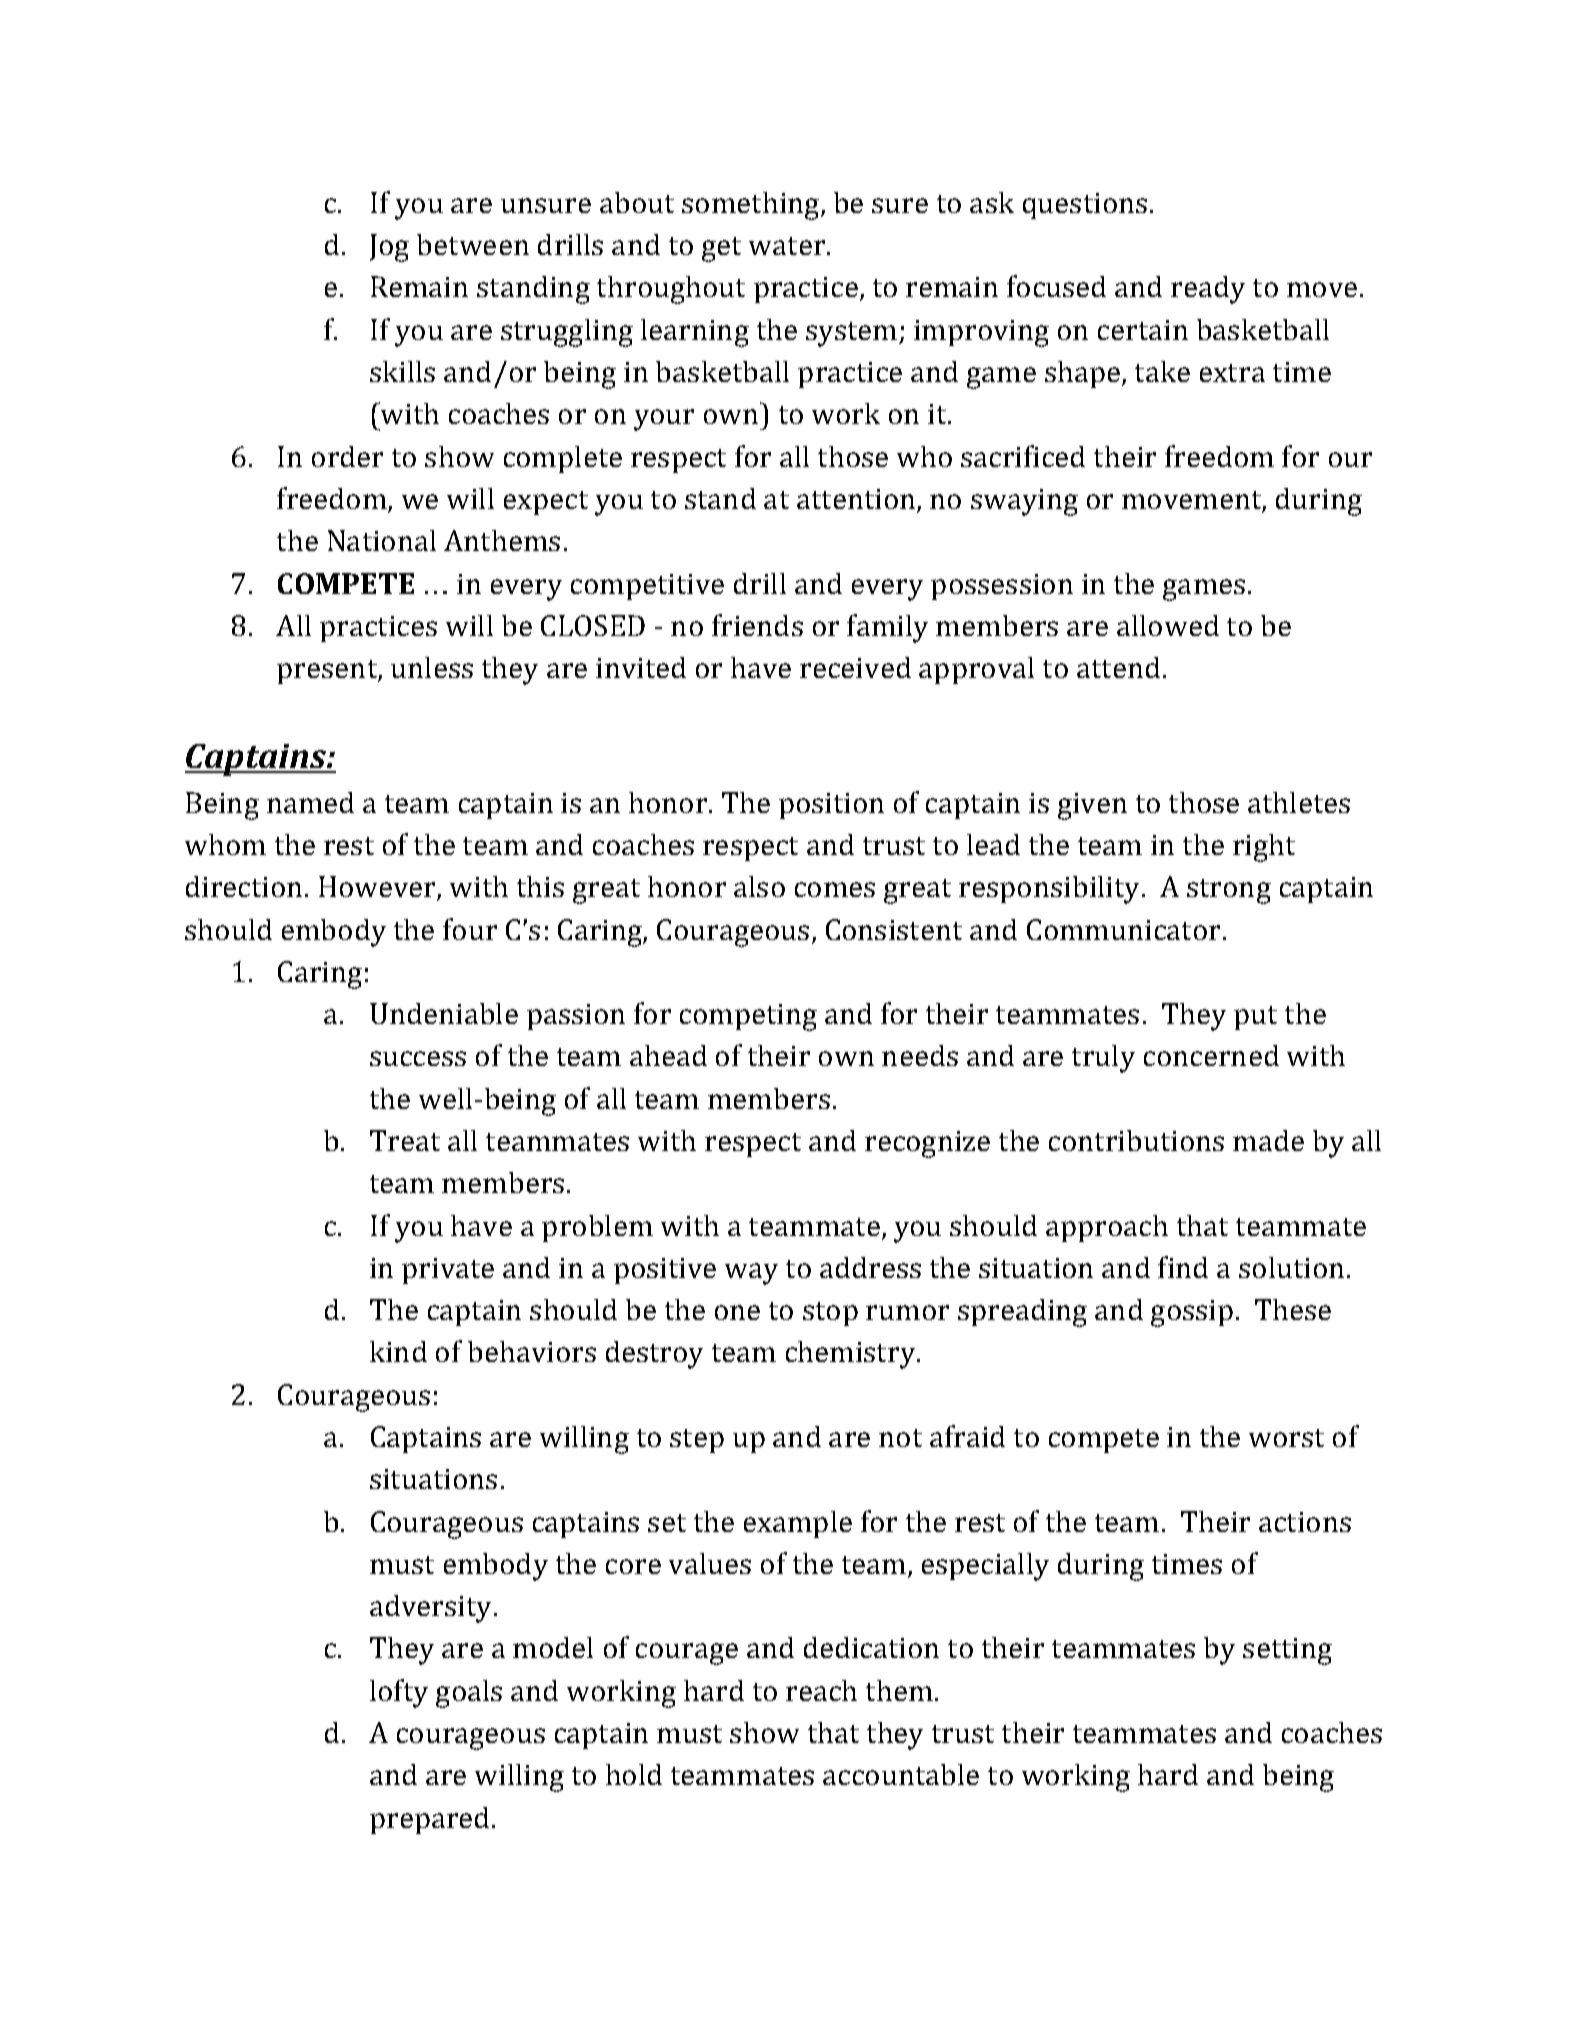 This screenshot has height=2030, width=1569. What do you see at coordinates (432, 667) in the screenshot?
I see `unless` at bounding box center [432, 667].
